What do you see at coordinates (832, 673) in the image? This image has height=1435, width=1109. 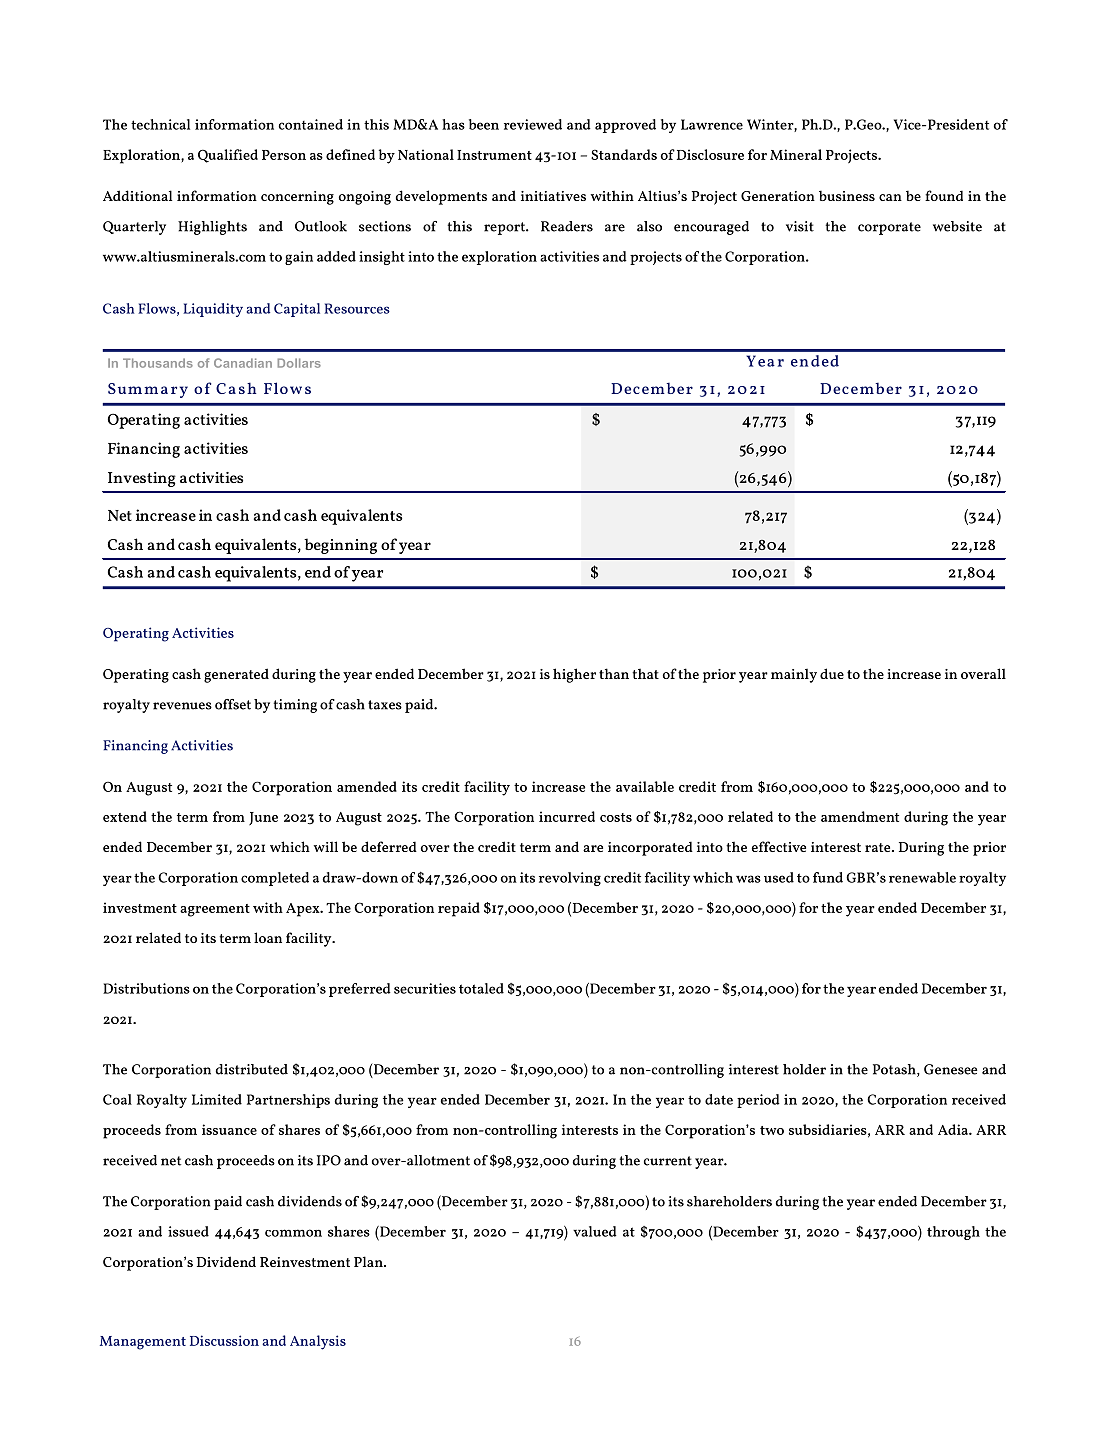 I see `due` at bounding box center [832, 673].
